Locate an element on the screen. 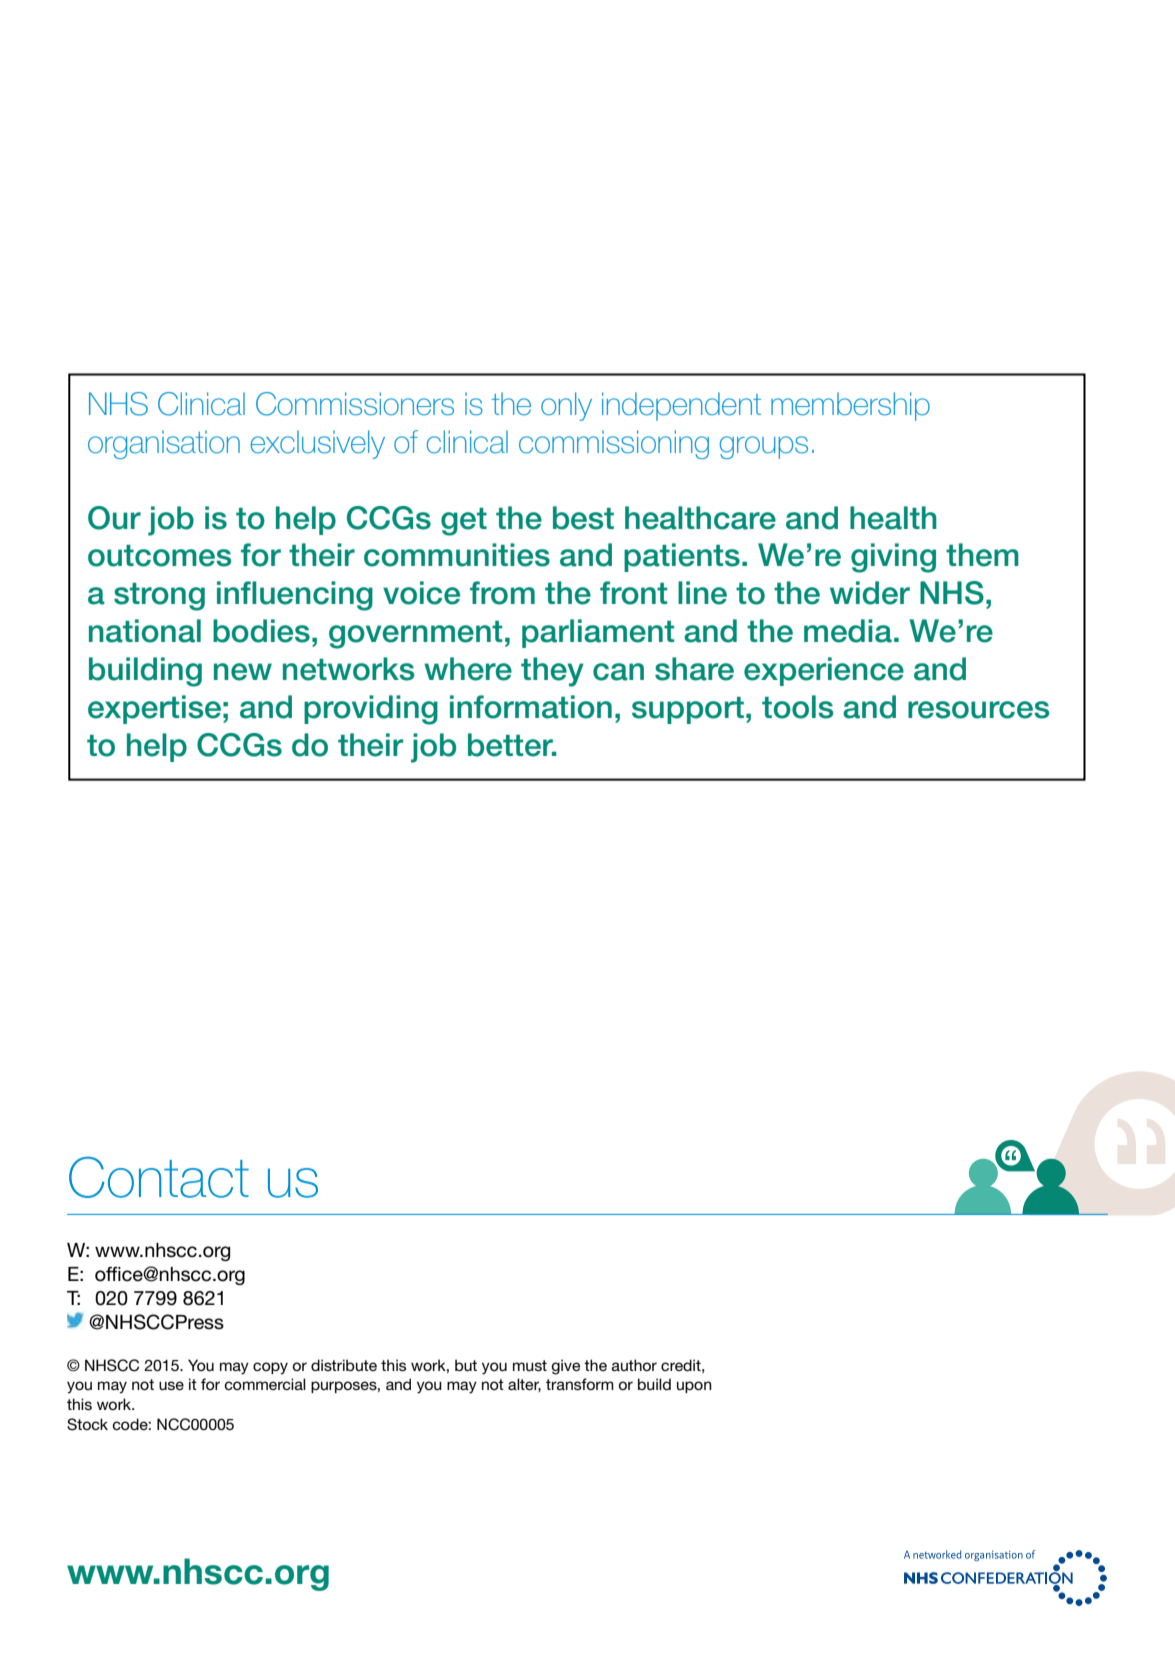 The width and height of the screenshot is (1175, 1662). transform is located at coordinates (580, 1384).
